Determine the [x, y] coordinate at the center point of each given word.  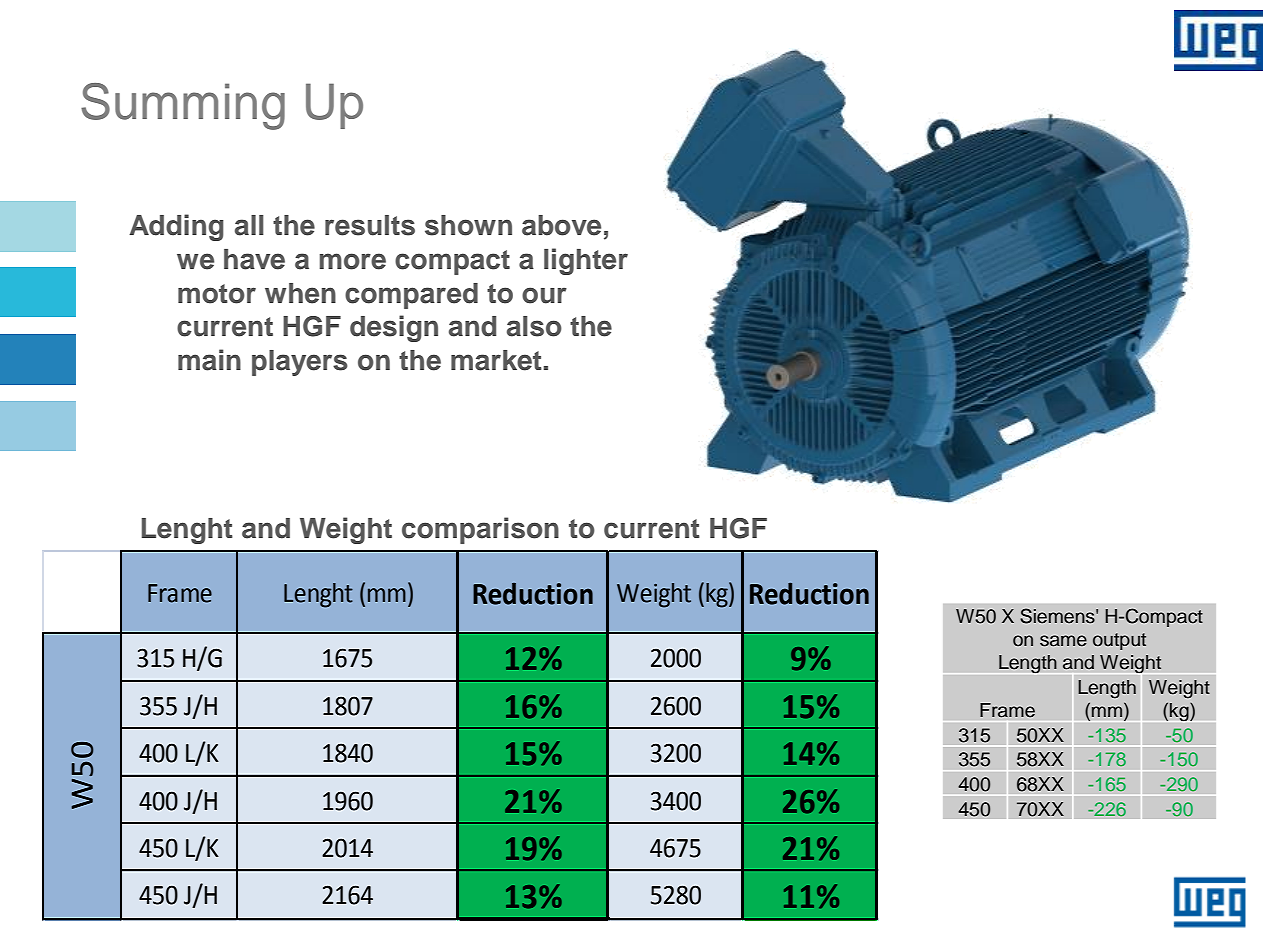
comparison [480, 530]
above [561, 225]
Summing [183, 106]
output [1119, 641]
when [300, 293]
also [534, 326]
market [496, 360]
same [1063, 641]
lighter [586, 261]
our [544, 295]
